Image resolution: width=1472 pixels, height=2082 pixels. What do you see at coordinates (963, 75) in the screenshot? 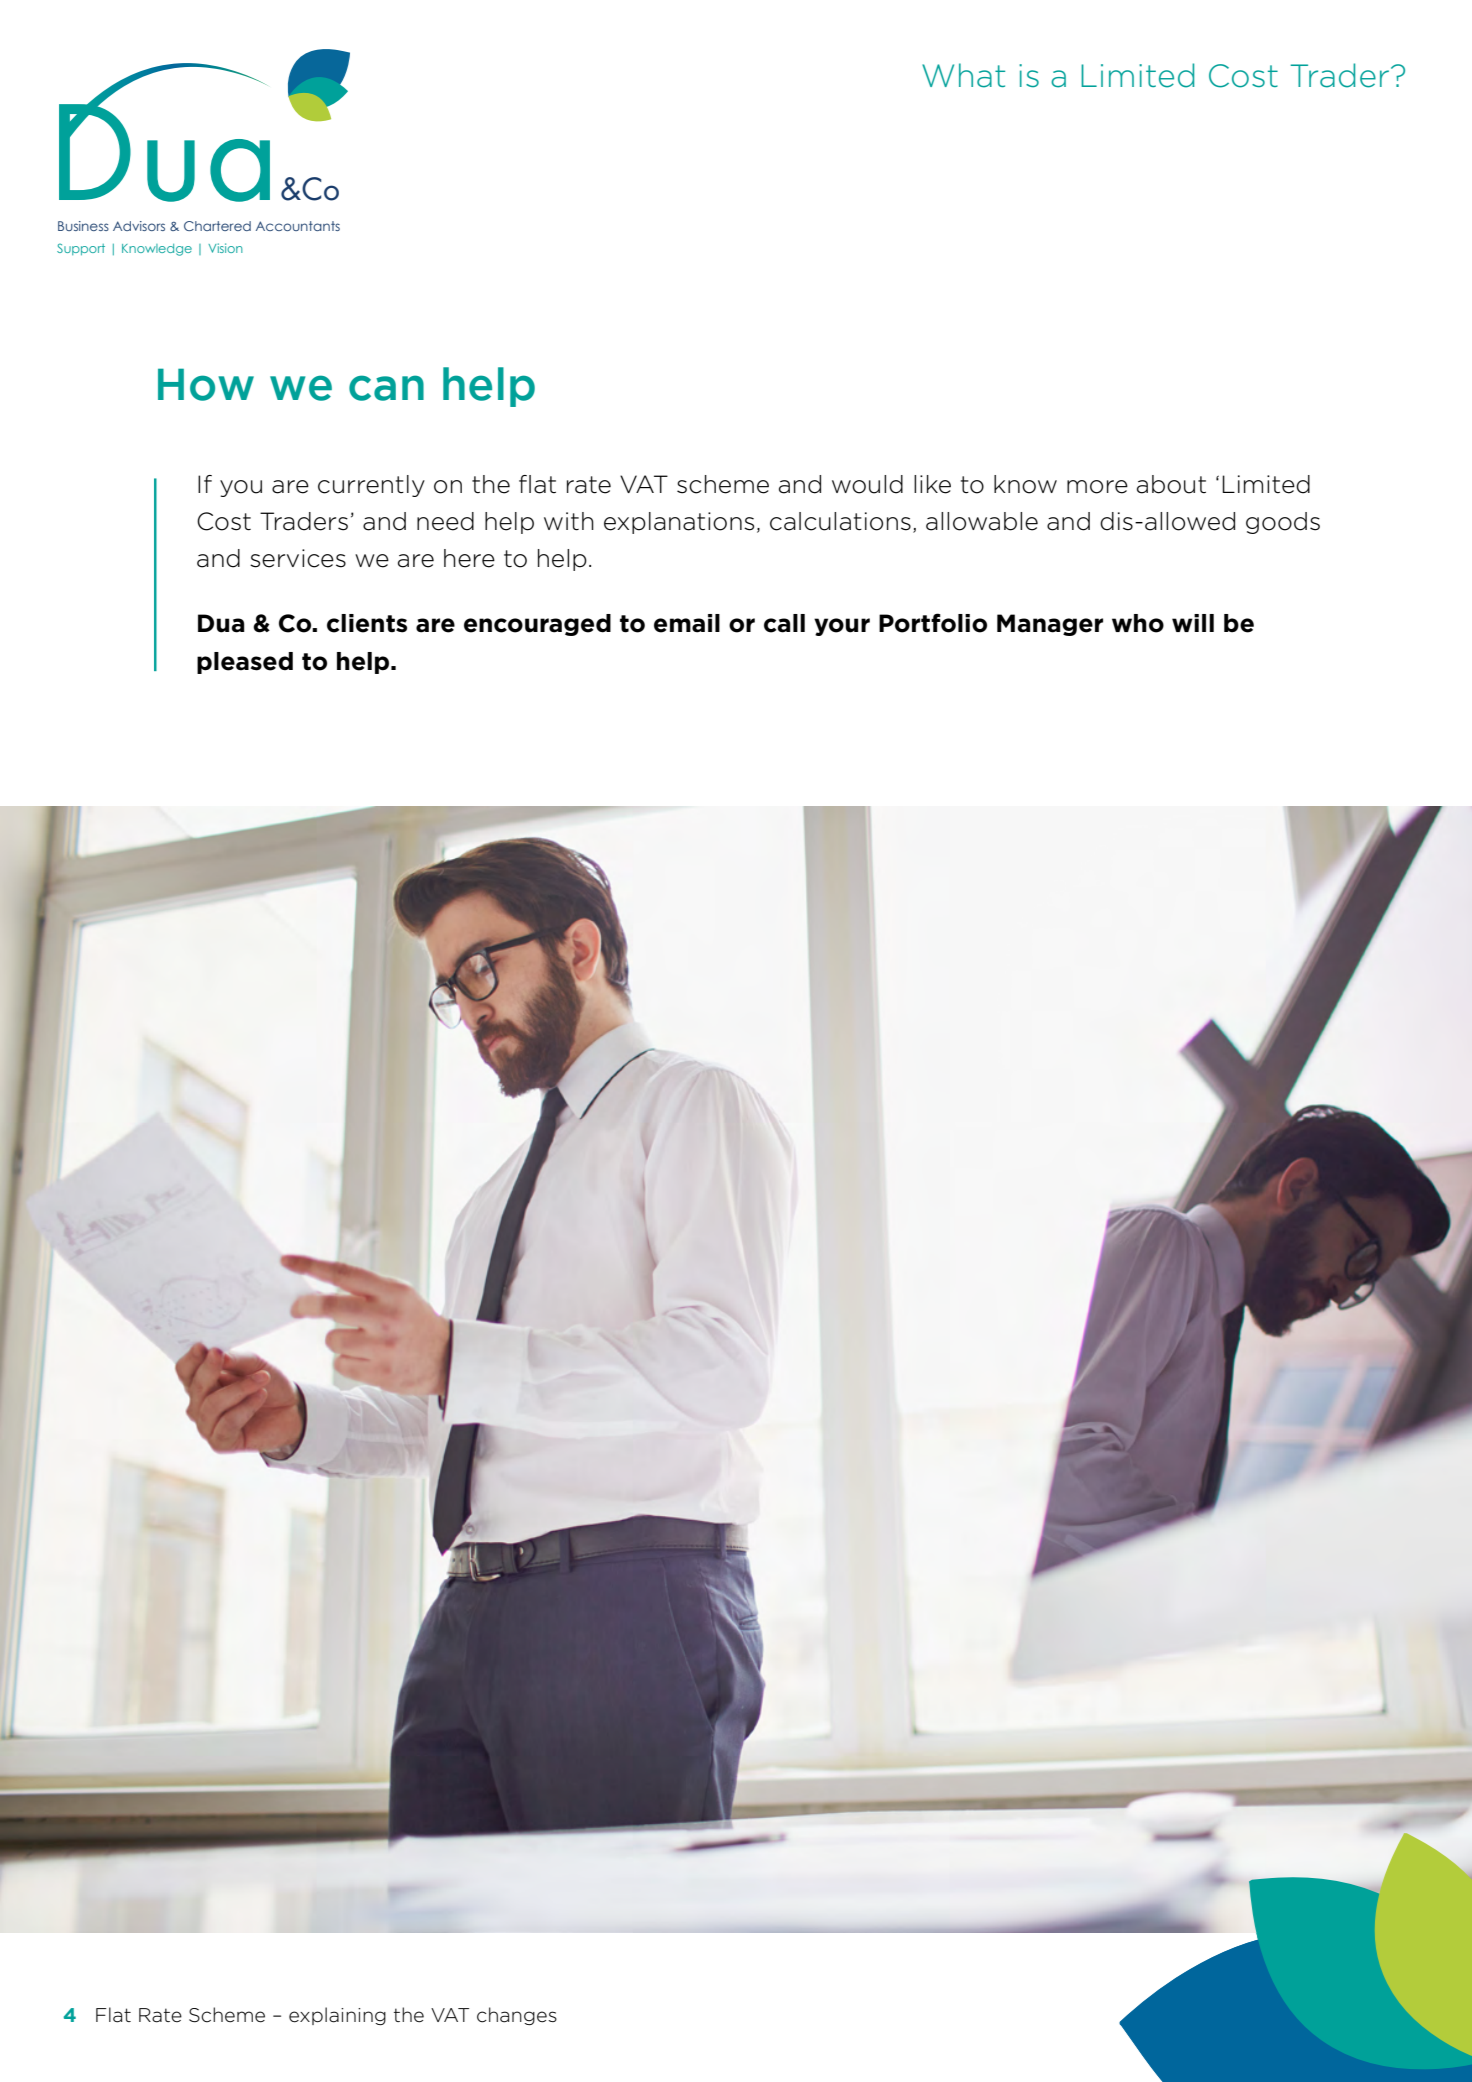
I see `What` at bounding box center [963, 75].
